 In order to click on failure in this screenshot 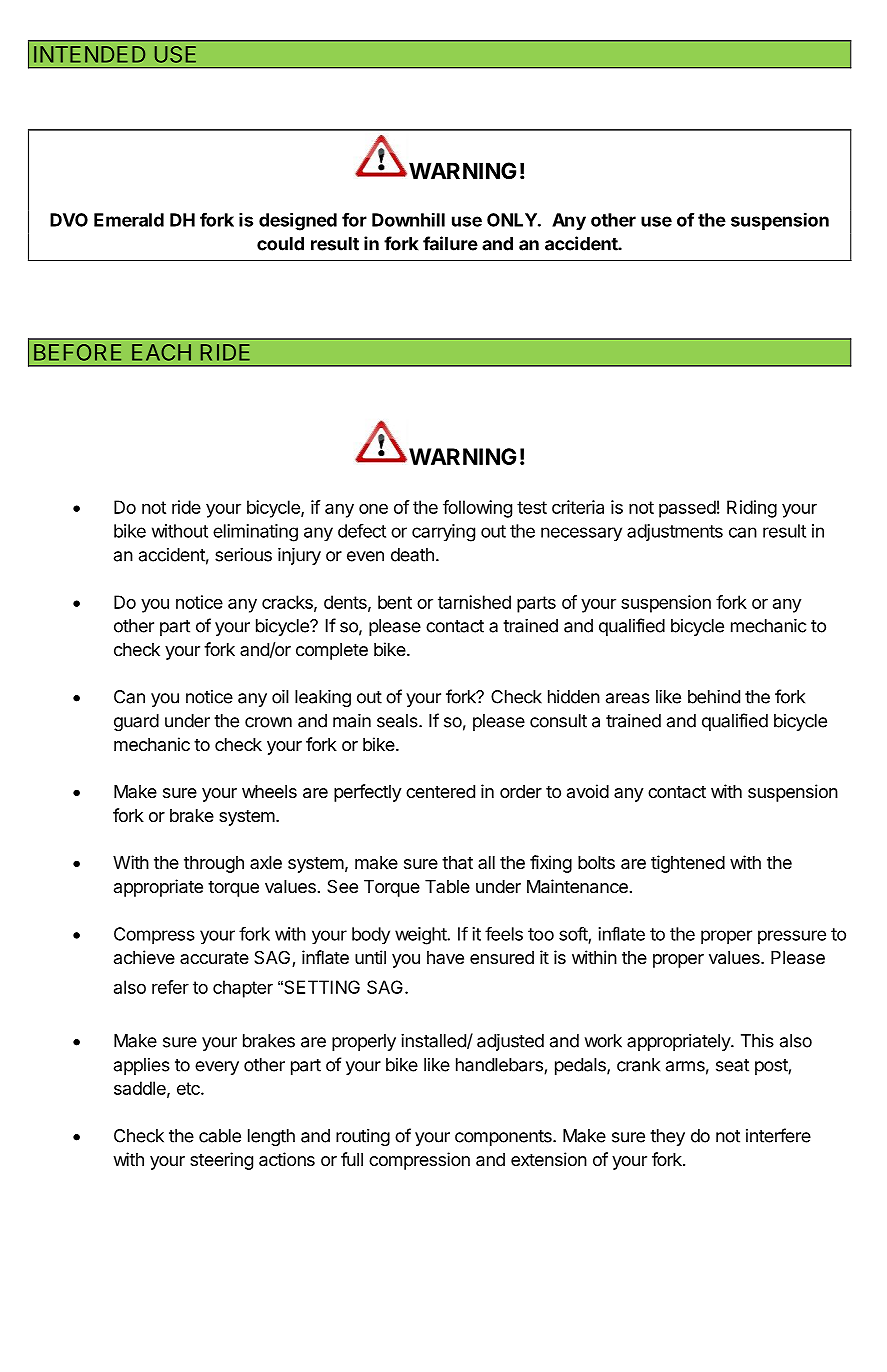, I will do `click(450, 243)`.
